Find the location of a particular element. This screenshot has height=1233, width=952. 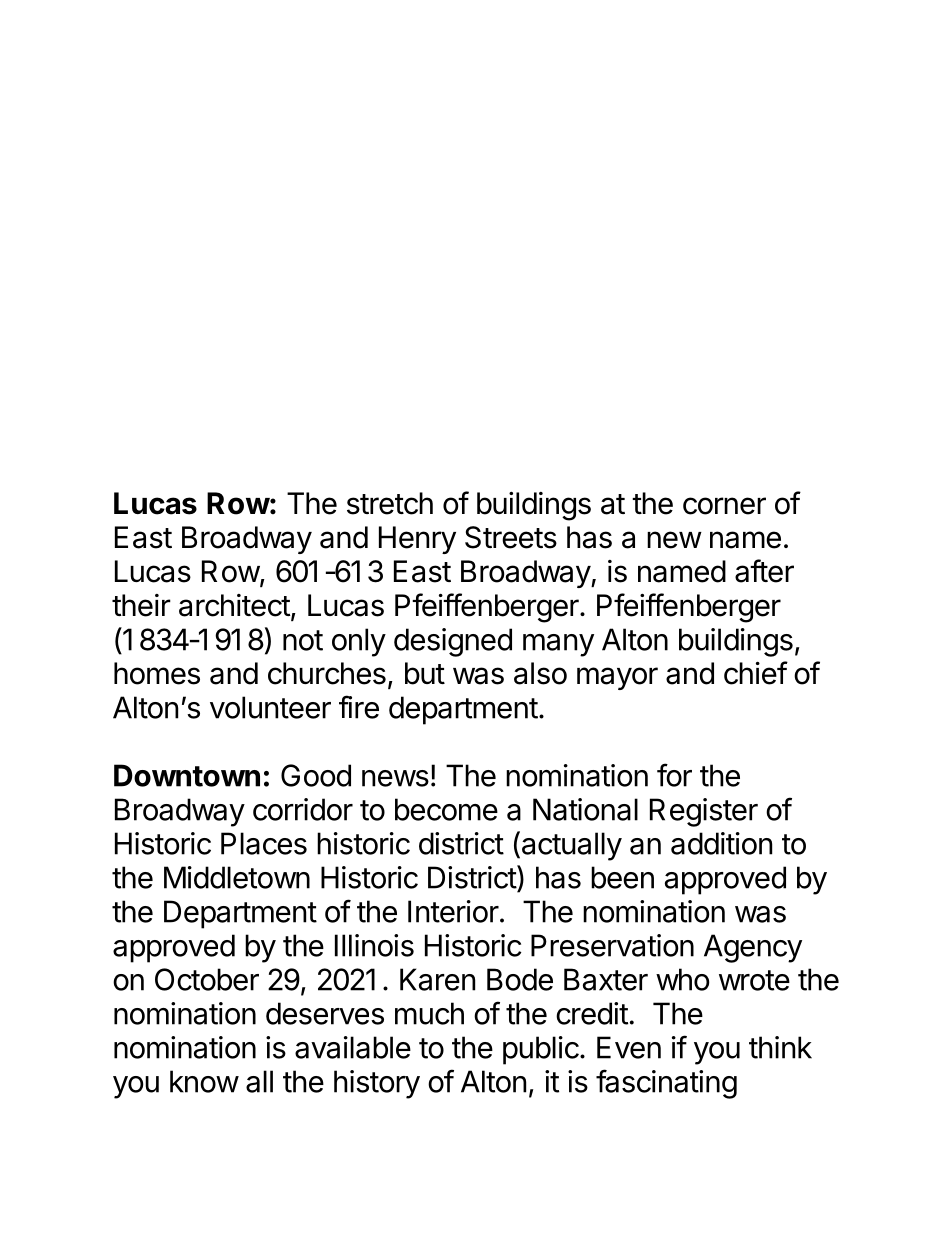

October is located at coordinates (207, 979).
